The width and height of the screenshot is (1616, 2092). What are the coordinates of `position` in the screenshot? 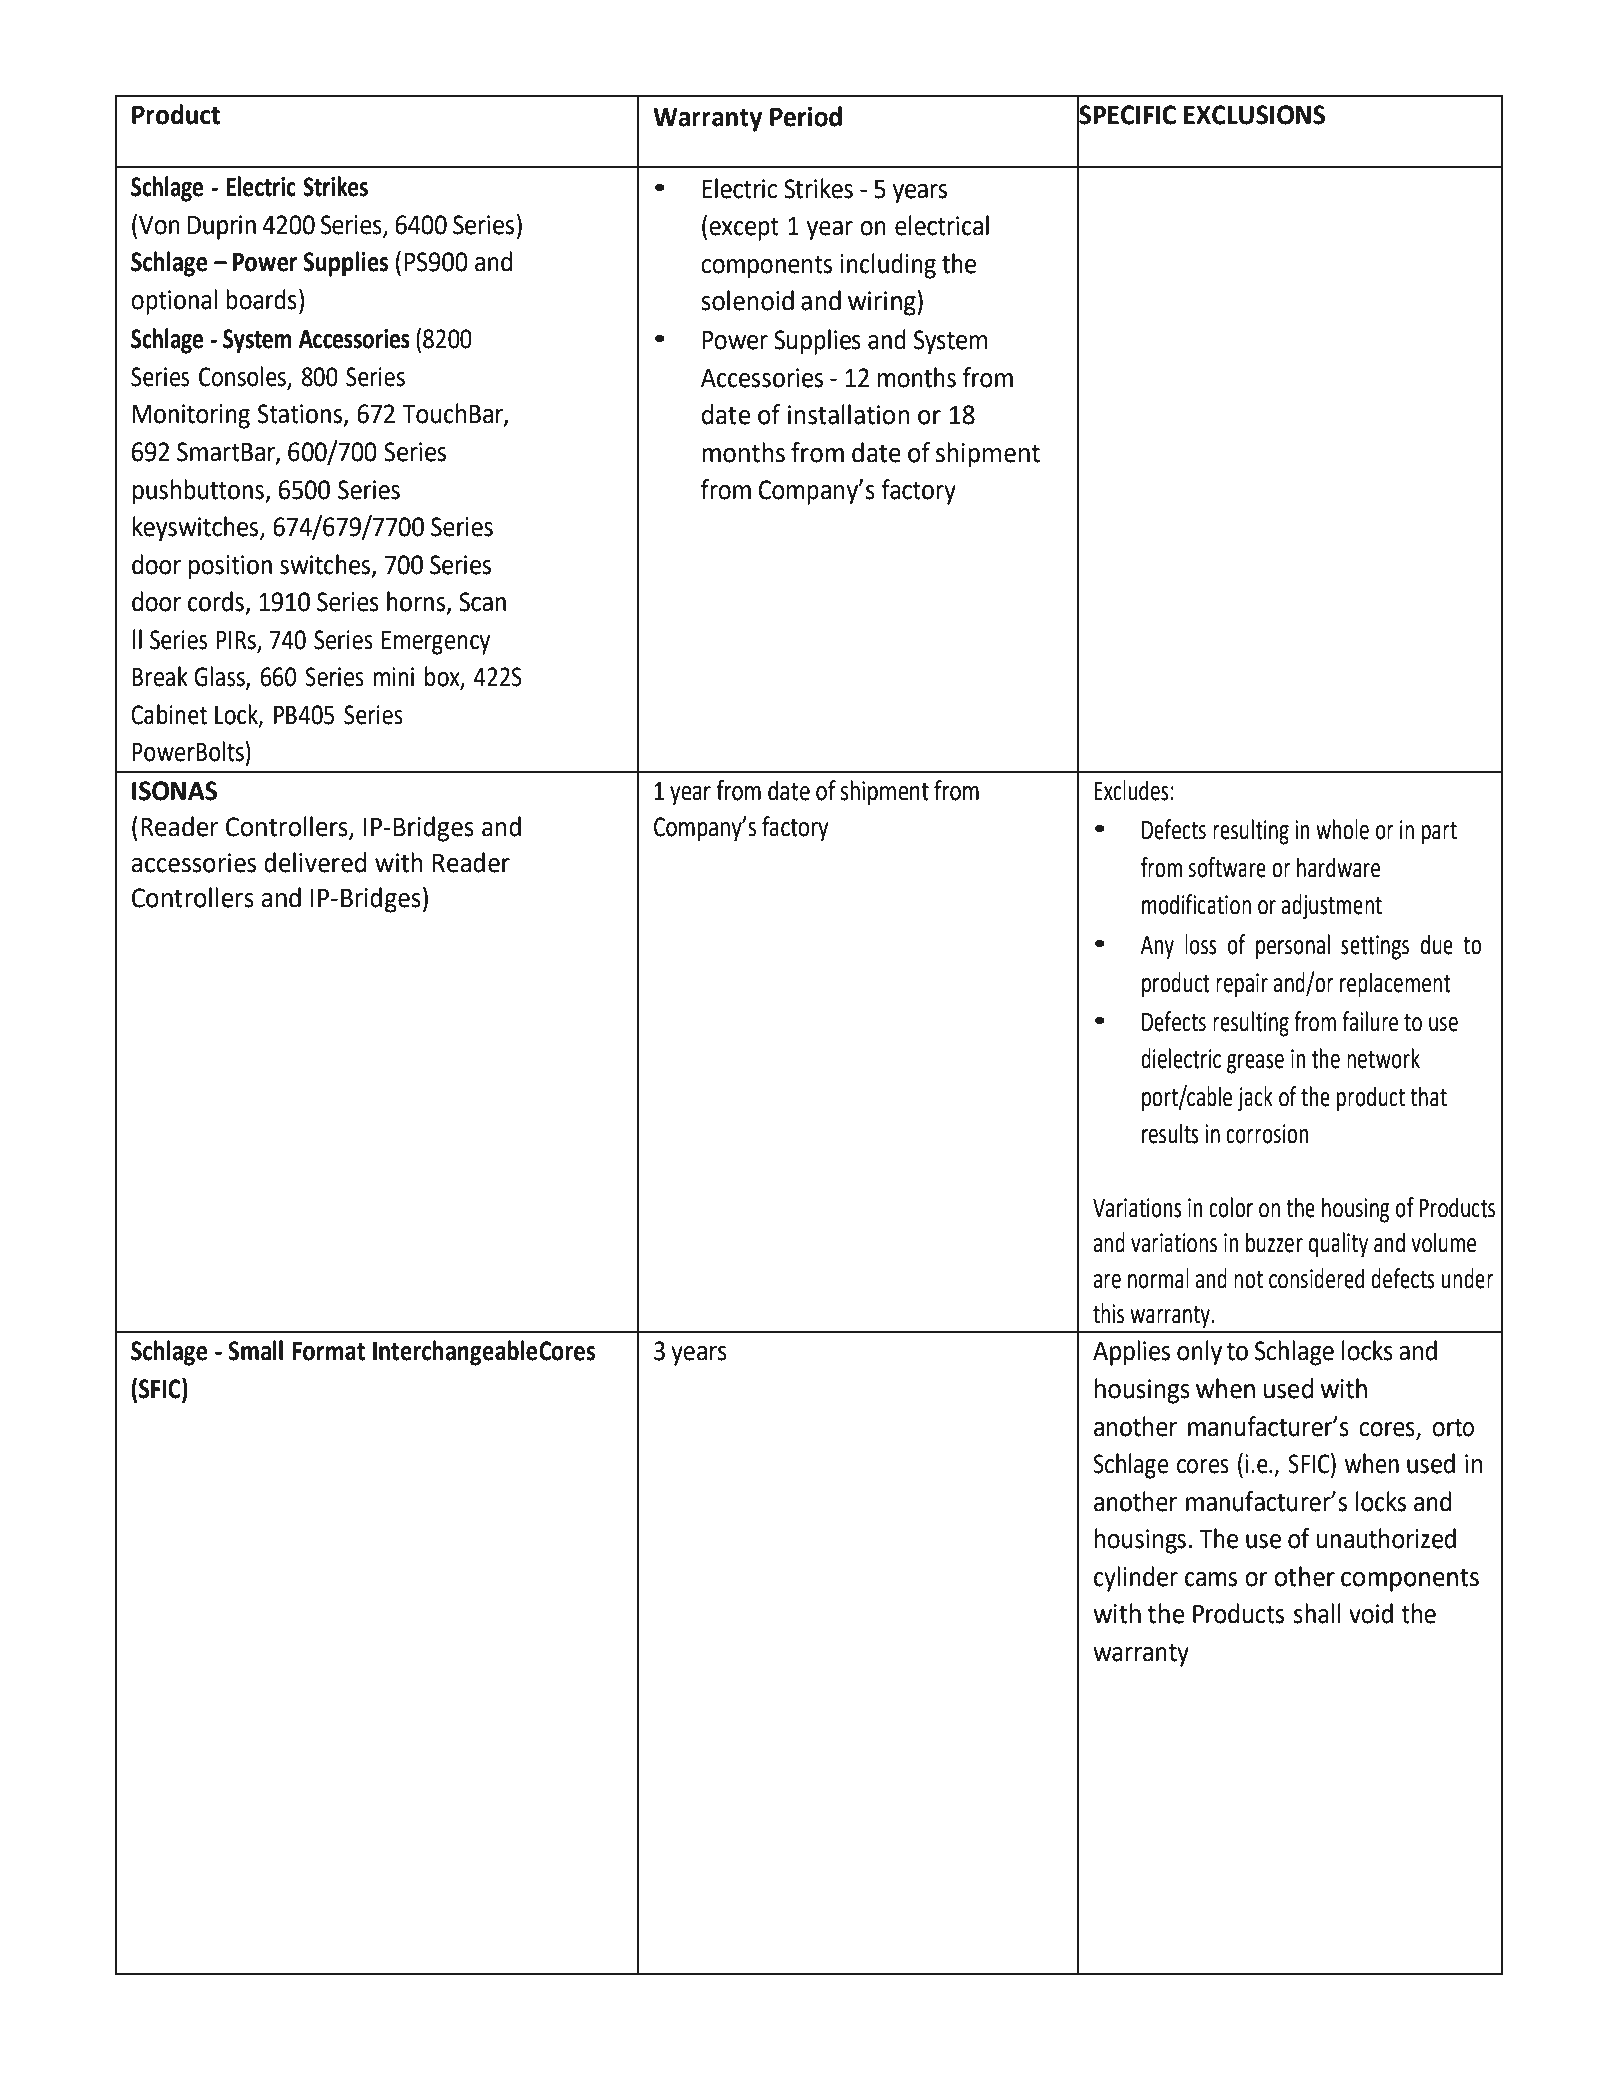 It's located at (230, 567).
